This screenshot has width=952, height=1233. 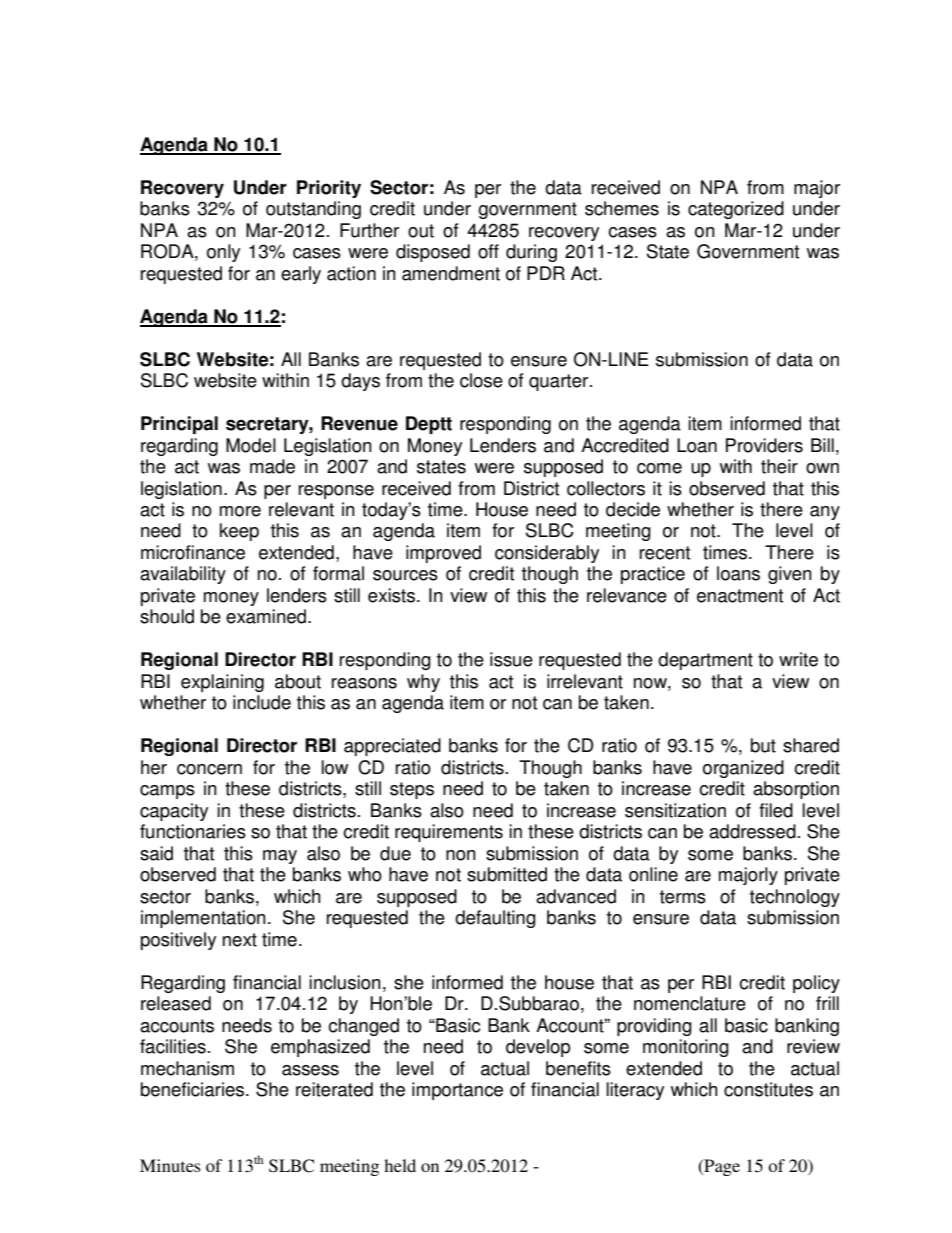 I want to click on categorized, so click(x=736, y=210).
